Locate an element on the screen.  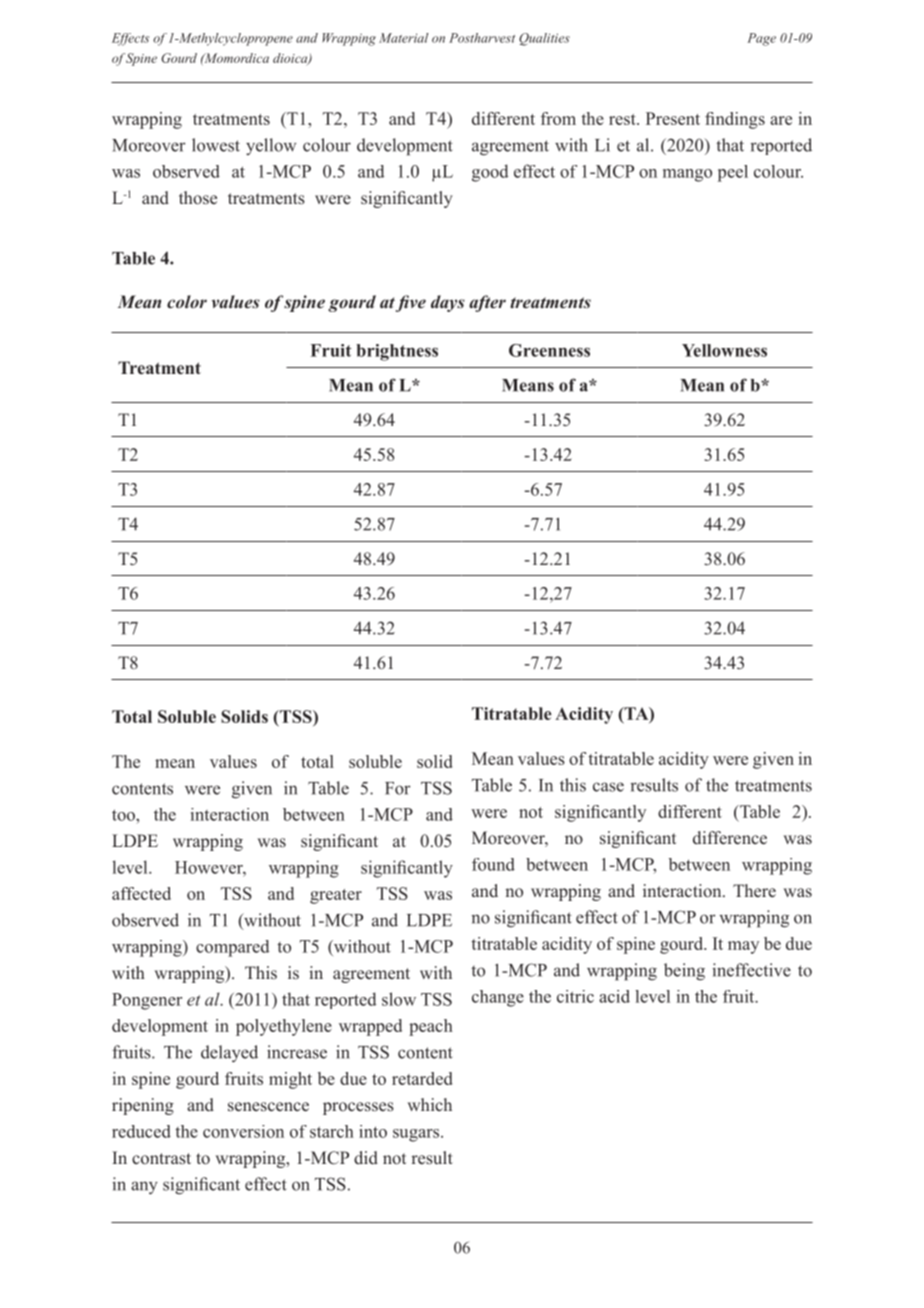
sugars is located at coordinates (417, 1135).
